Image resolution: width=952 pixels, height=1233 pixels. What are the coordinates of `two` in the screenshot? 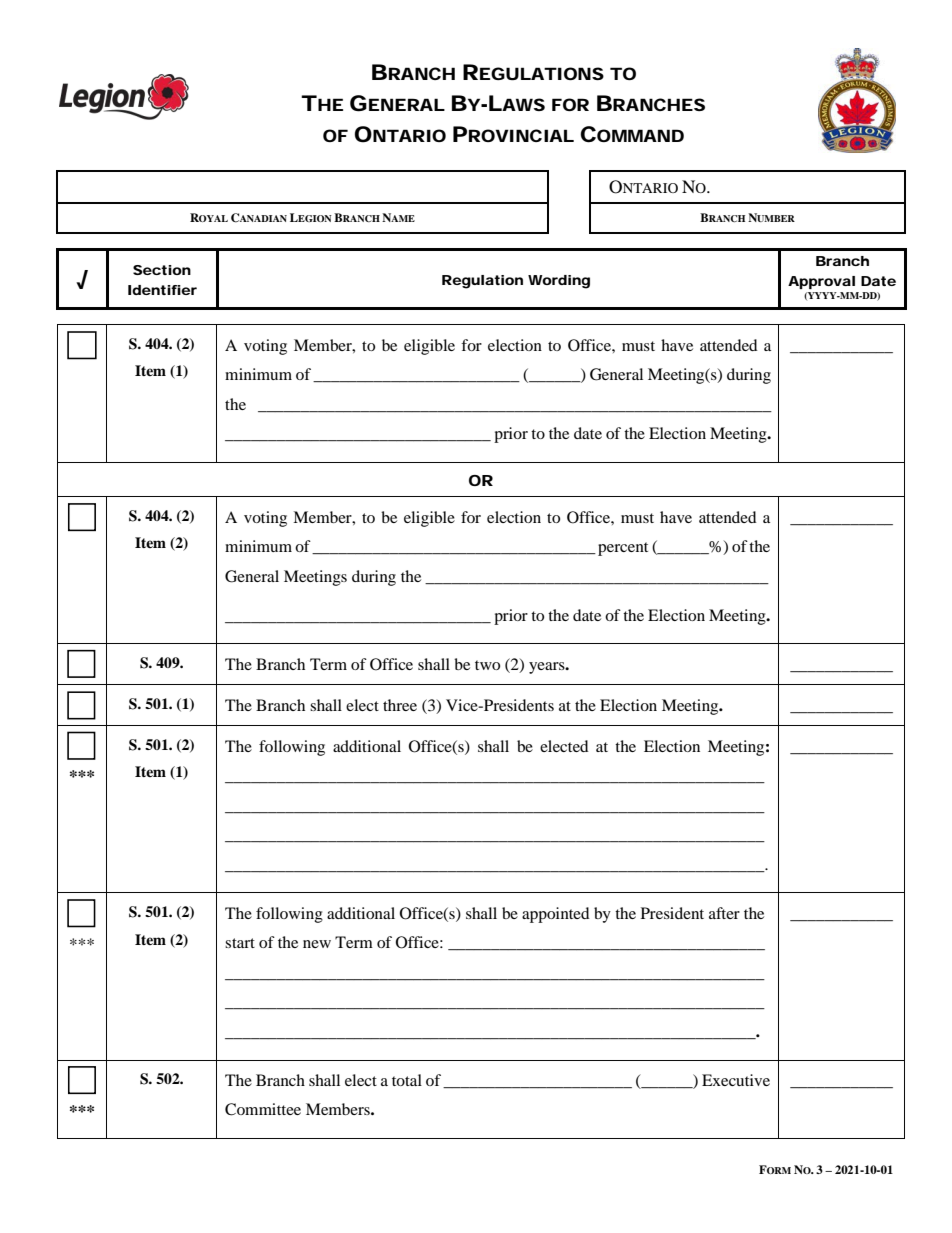 It's located at (487, 665).
